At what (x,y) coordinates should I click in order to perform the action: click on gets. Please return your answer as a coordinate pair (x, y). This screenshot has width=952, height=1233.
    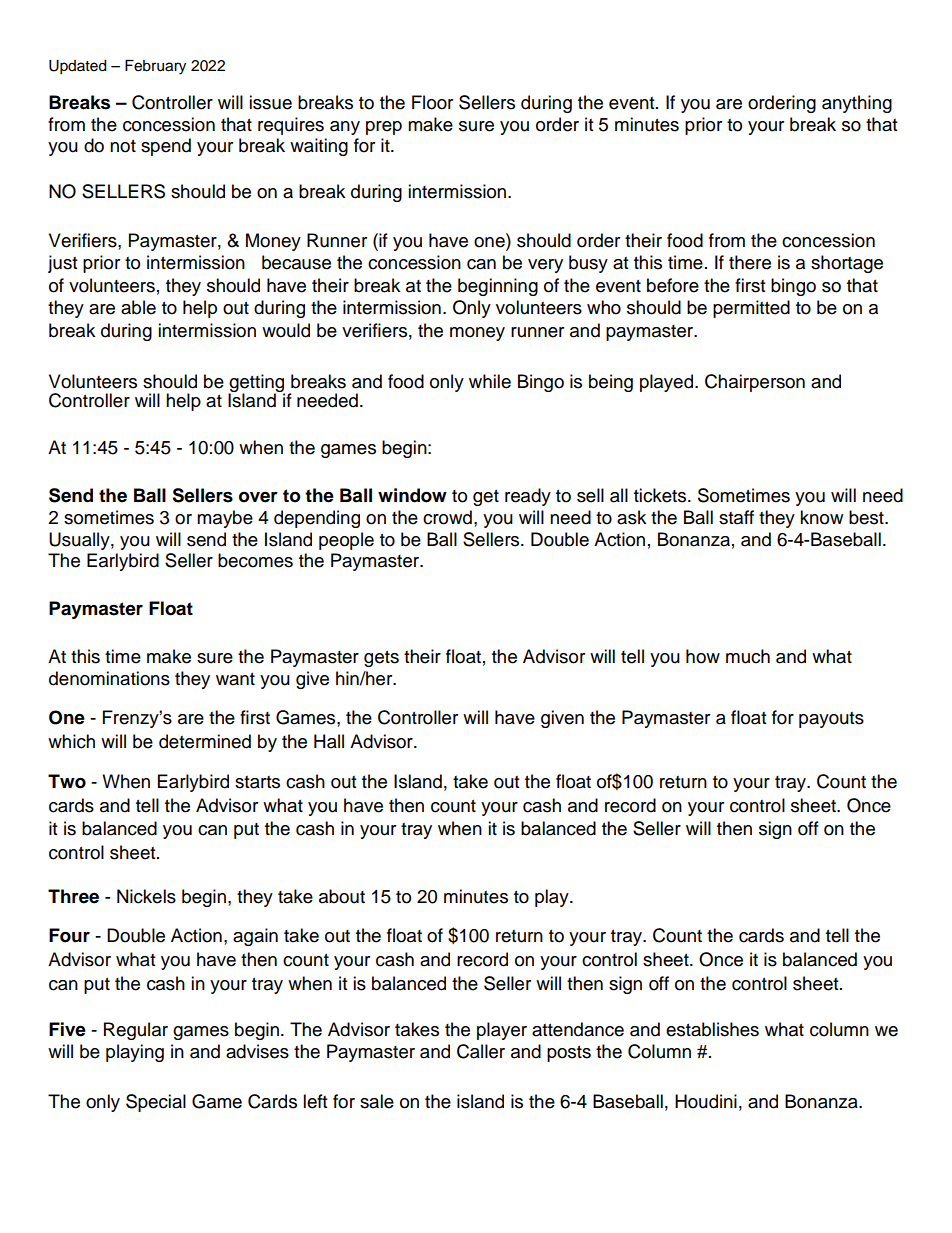
    Looking at the image, I should click on (381, 659).
